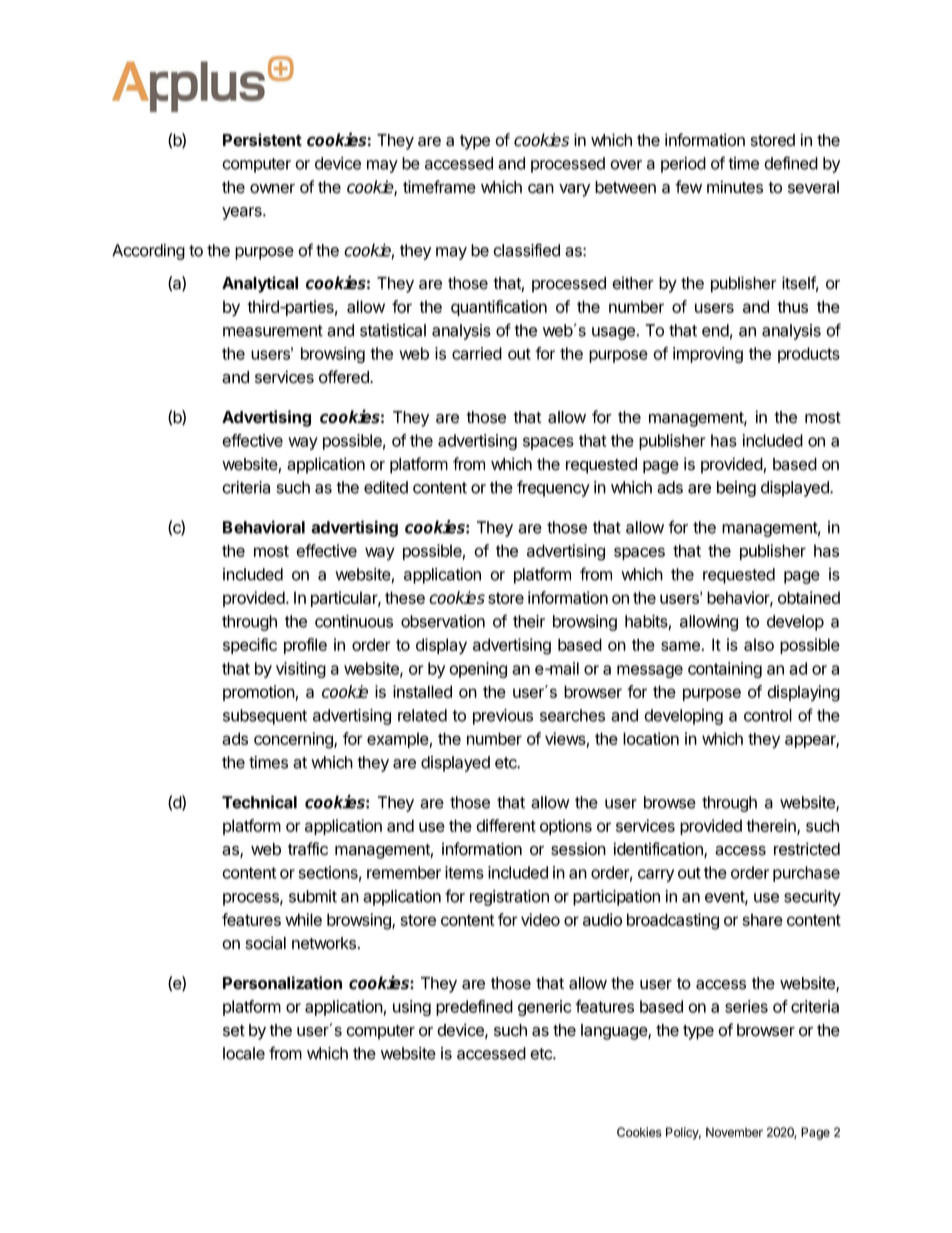 The width and height of the document is (952, 1233). Describe the element at coordinates (265, 717) in the document. I see `subsequent` at that location.
